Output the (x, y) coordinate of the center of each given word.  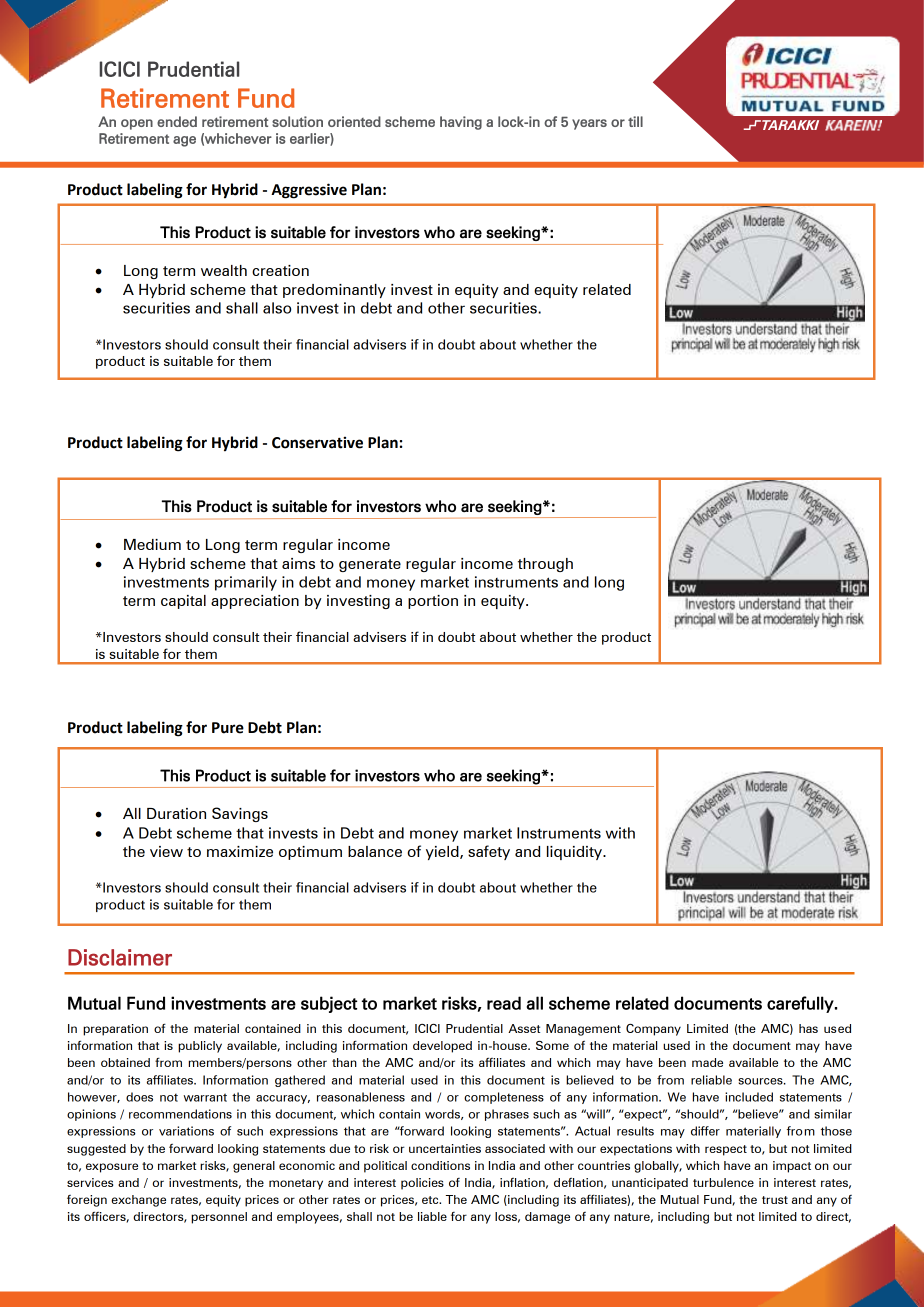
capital (183, 602)
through (545, 565)
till (635, 121)
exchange (138, 1201)
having (461, 123)
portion (433, 602)
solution (297, 121)
